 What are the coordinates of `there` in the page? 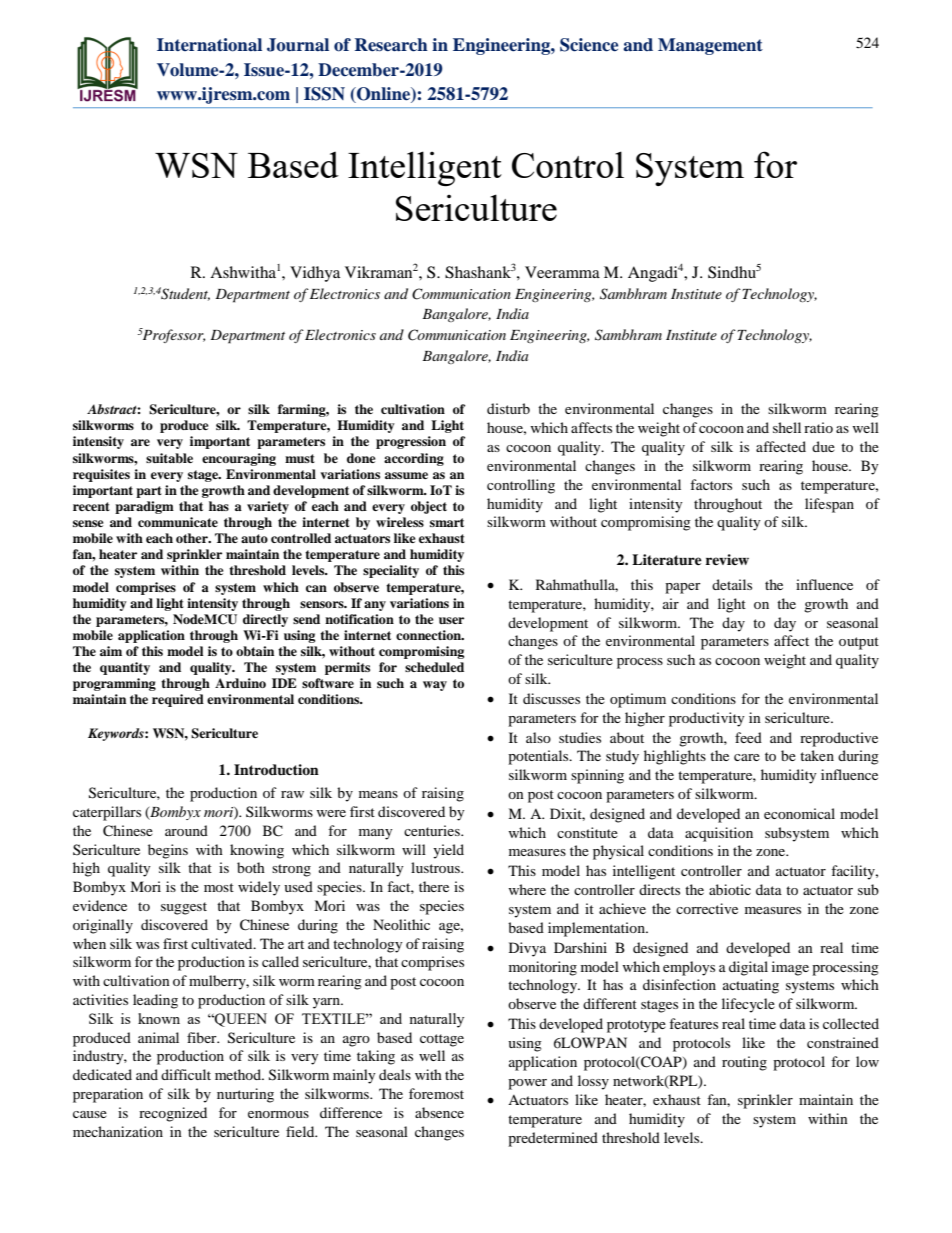 It's located at (434, 886).
